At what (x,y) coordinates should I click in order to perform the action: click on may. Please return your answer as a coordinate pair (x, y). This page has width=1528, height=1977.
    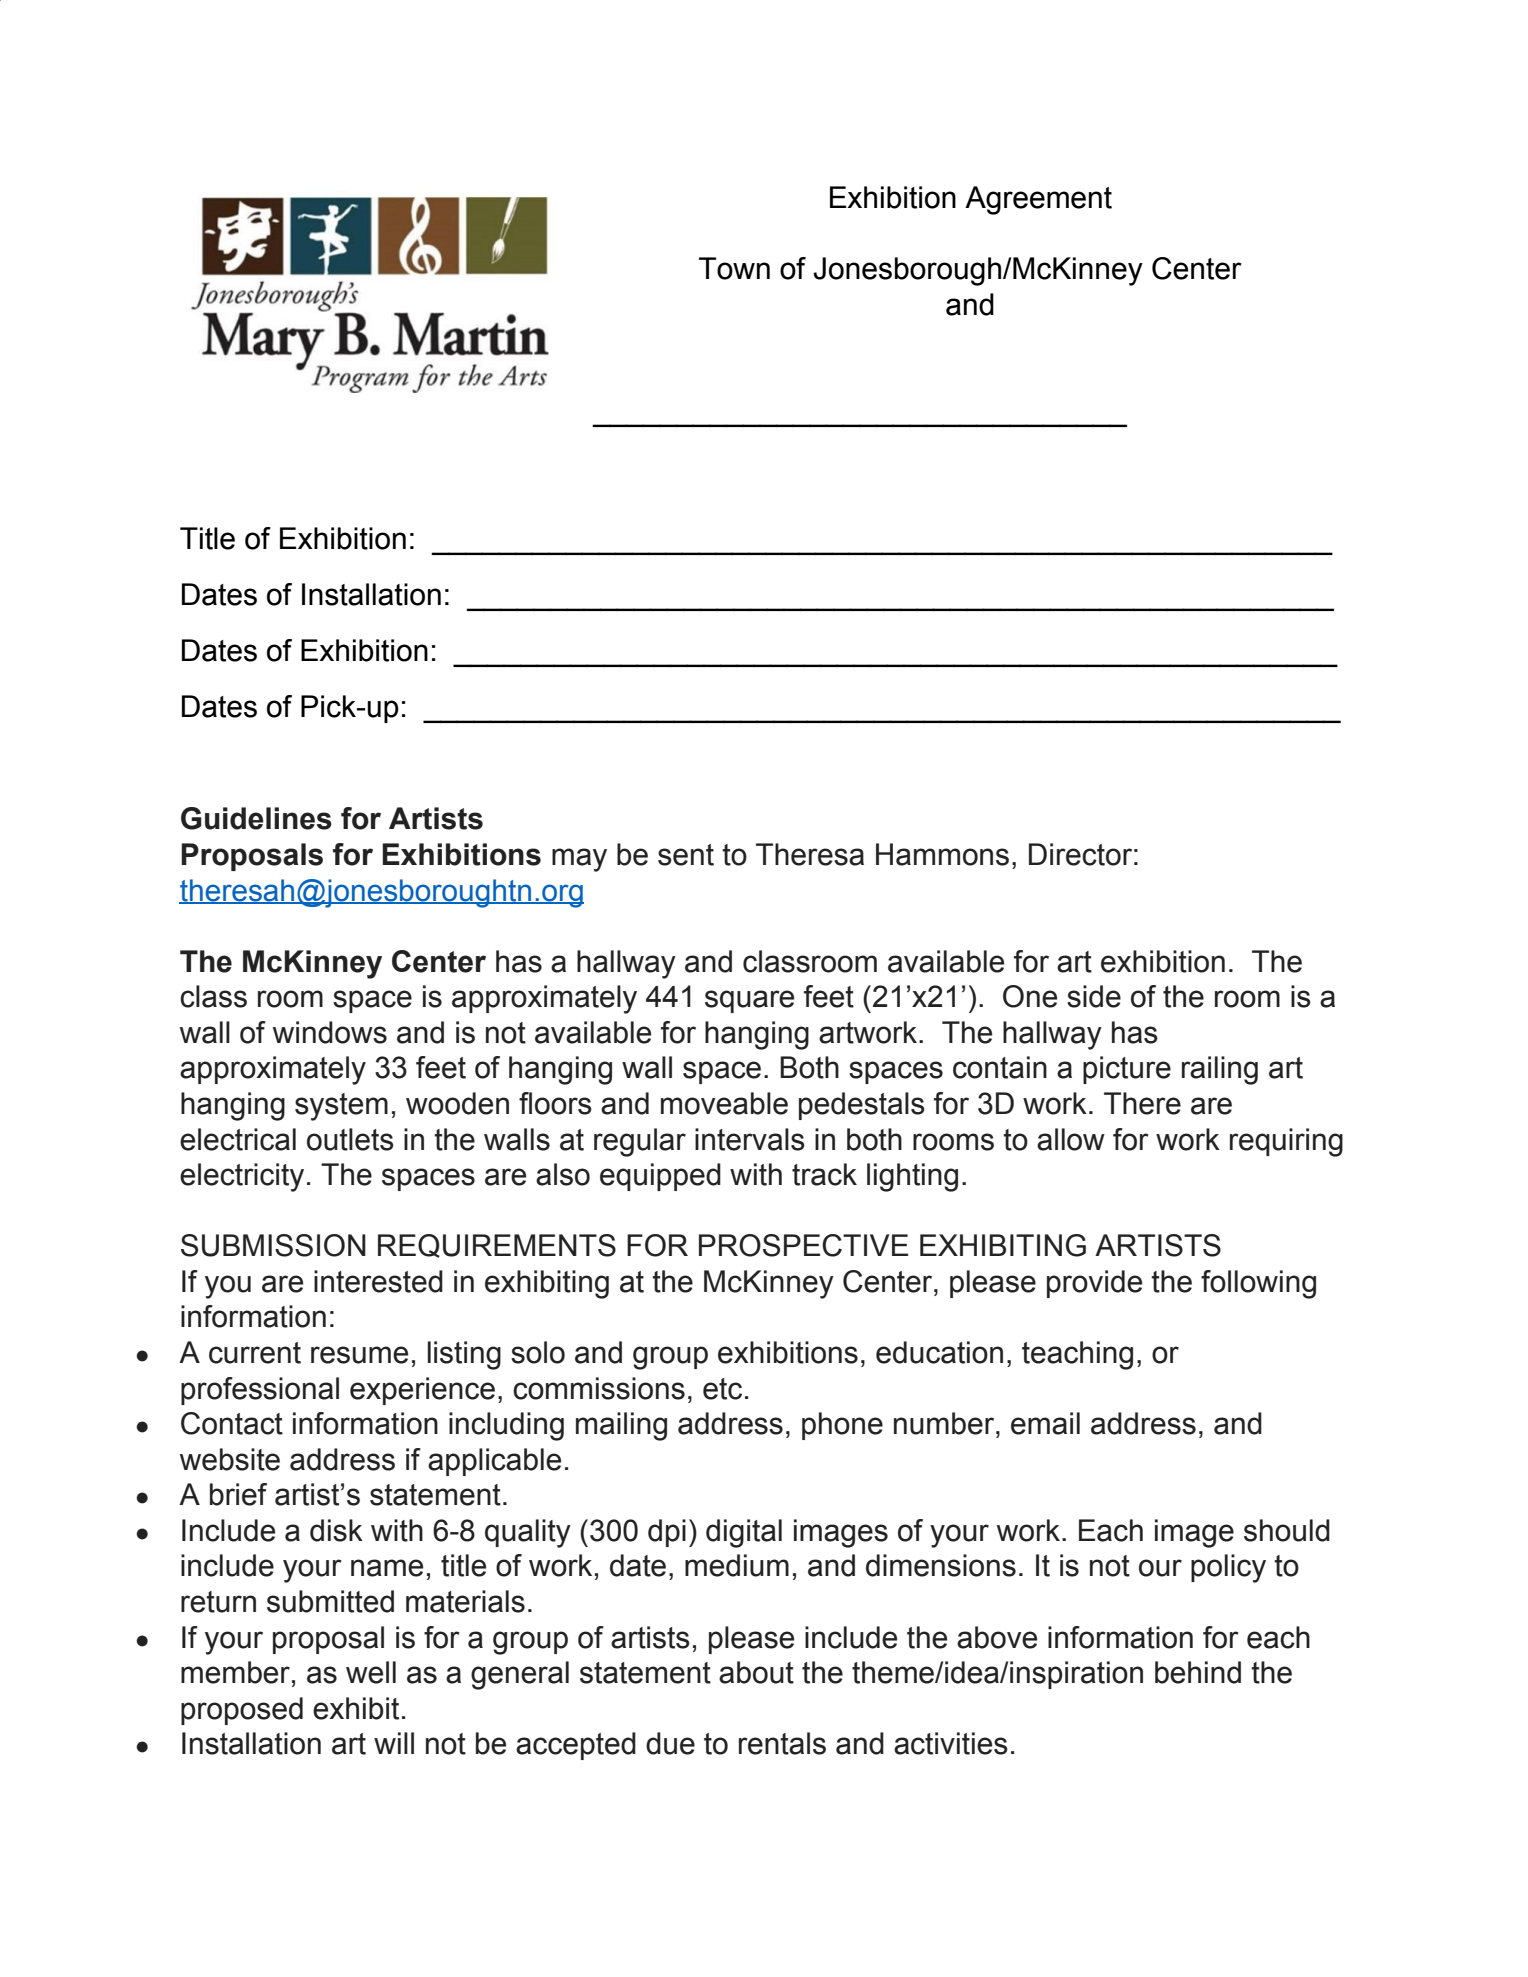
    Looking at the image, I should click on (579, 860).
